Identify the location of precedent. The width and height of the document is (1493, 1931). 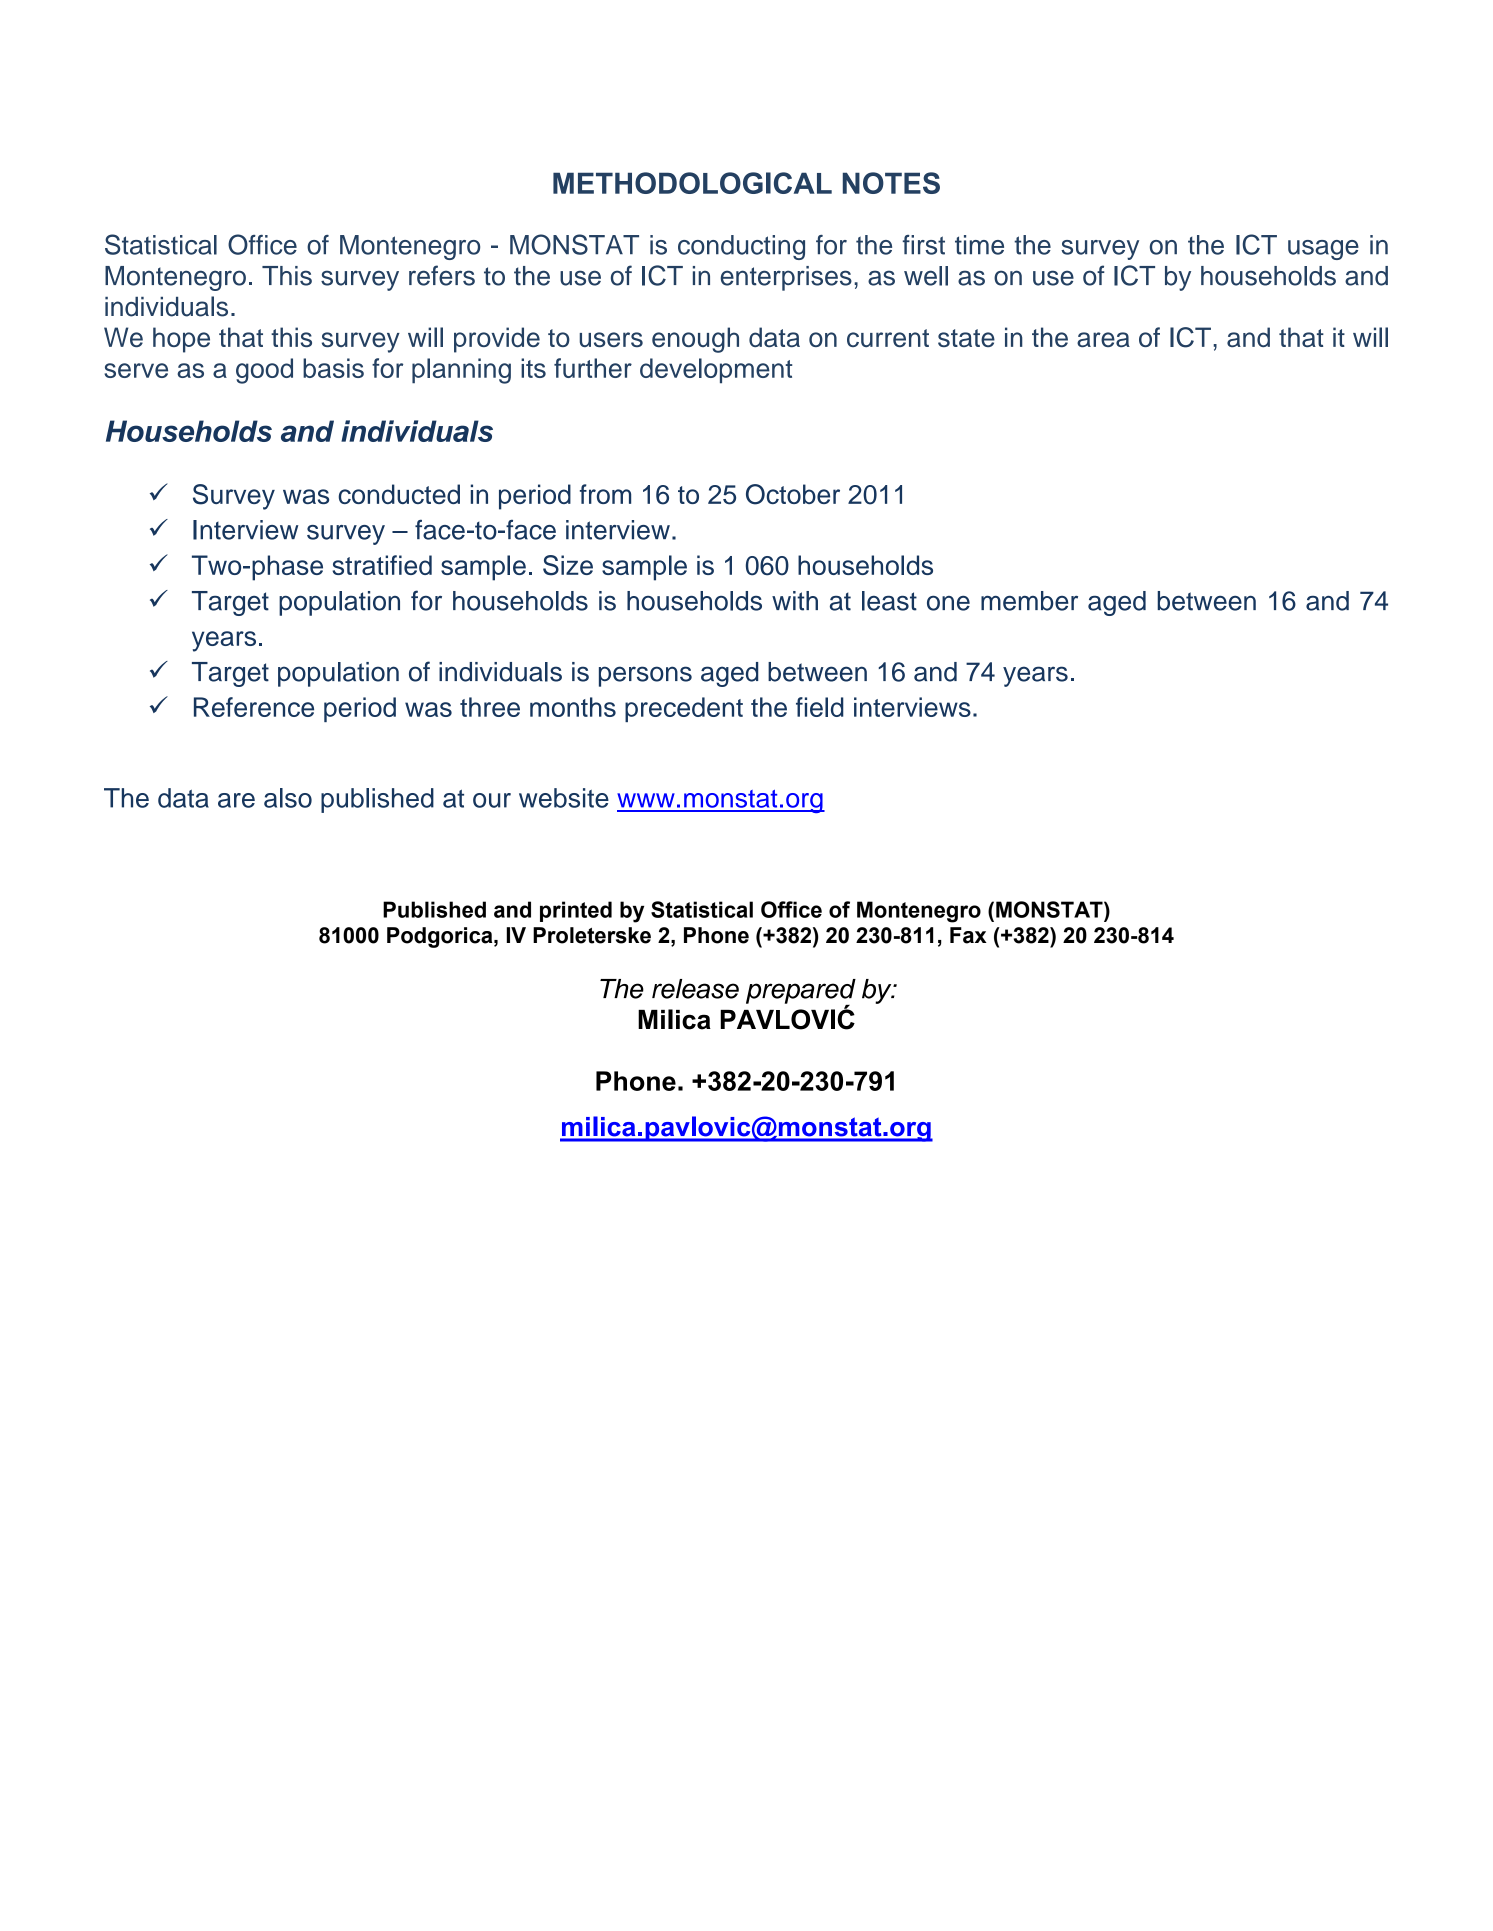
(684, 709).
